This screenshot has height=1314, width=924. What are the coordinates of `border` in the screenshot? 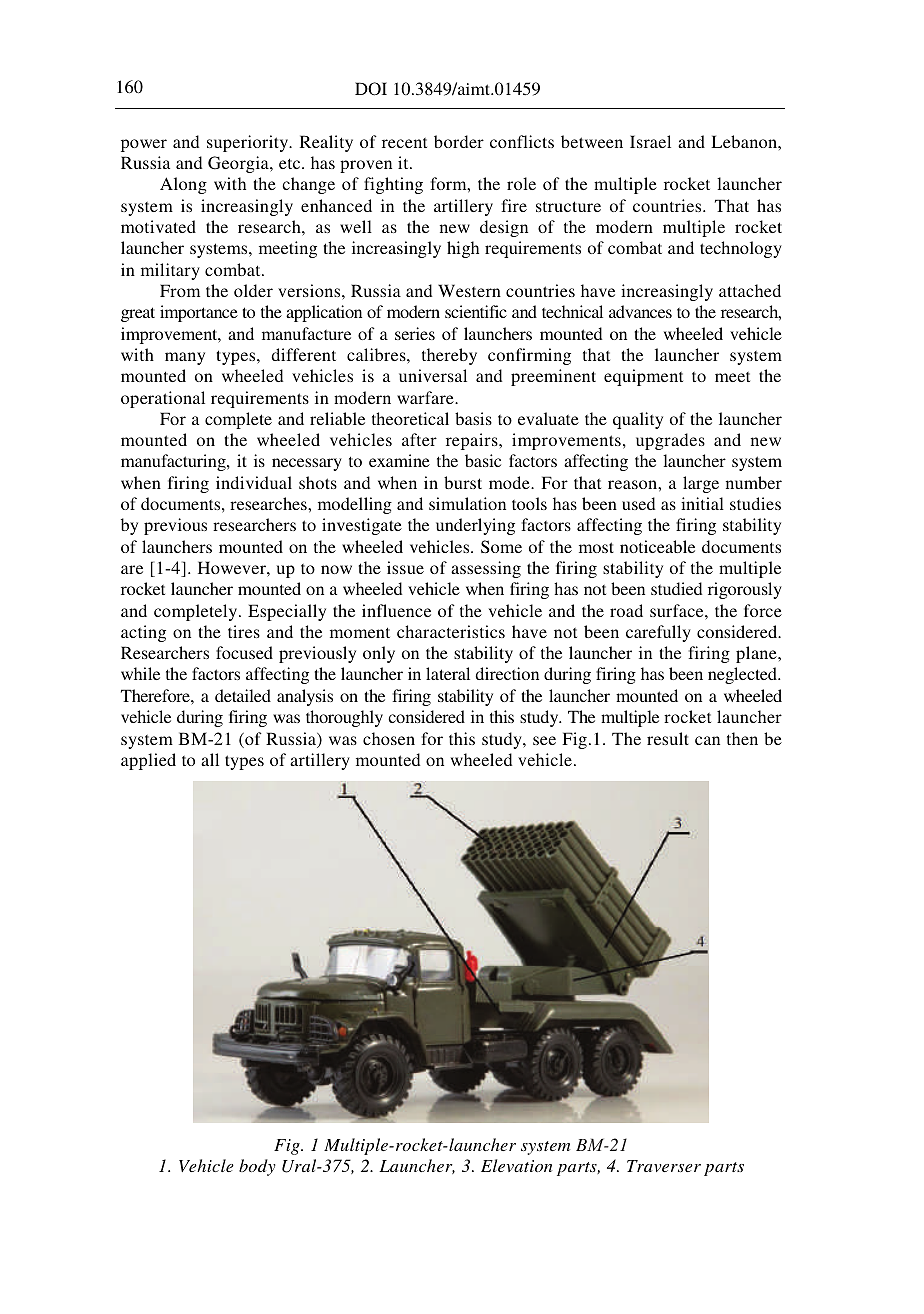 It's located at (459, 141).
